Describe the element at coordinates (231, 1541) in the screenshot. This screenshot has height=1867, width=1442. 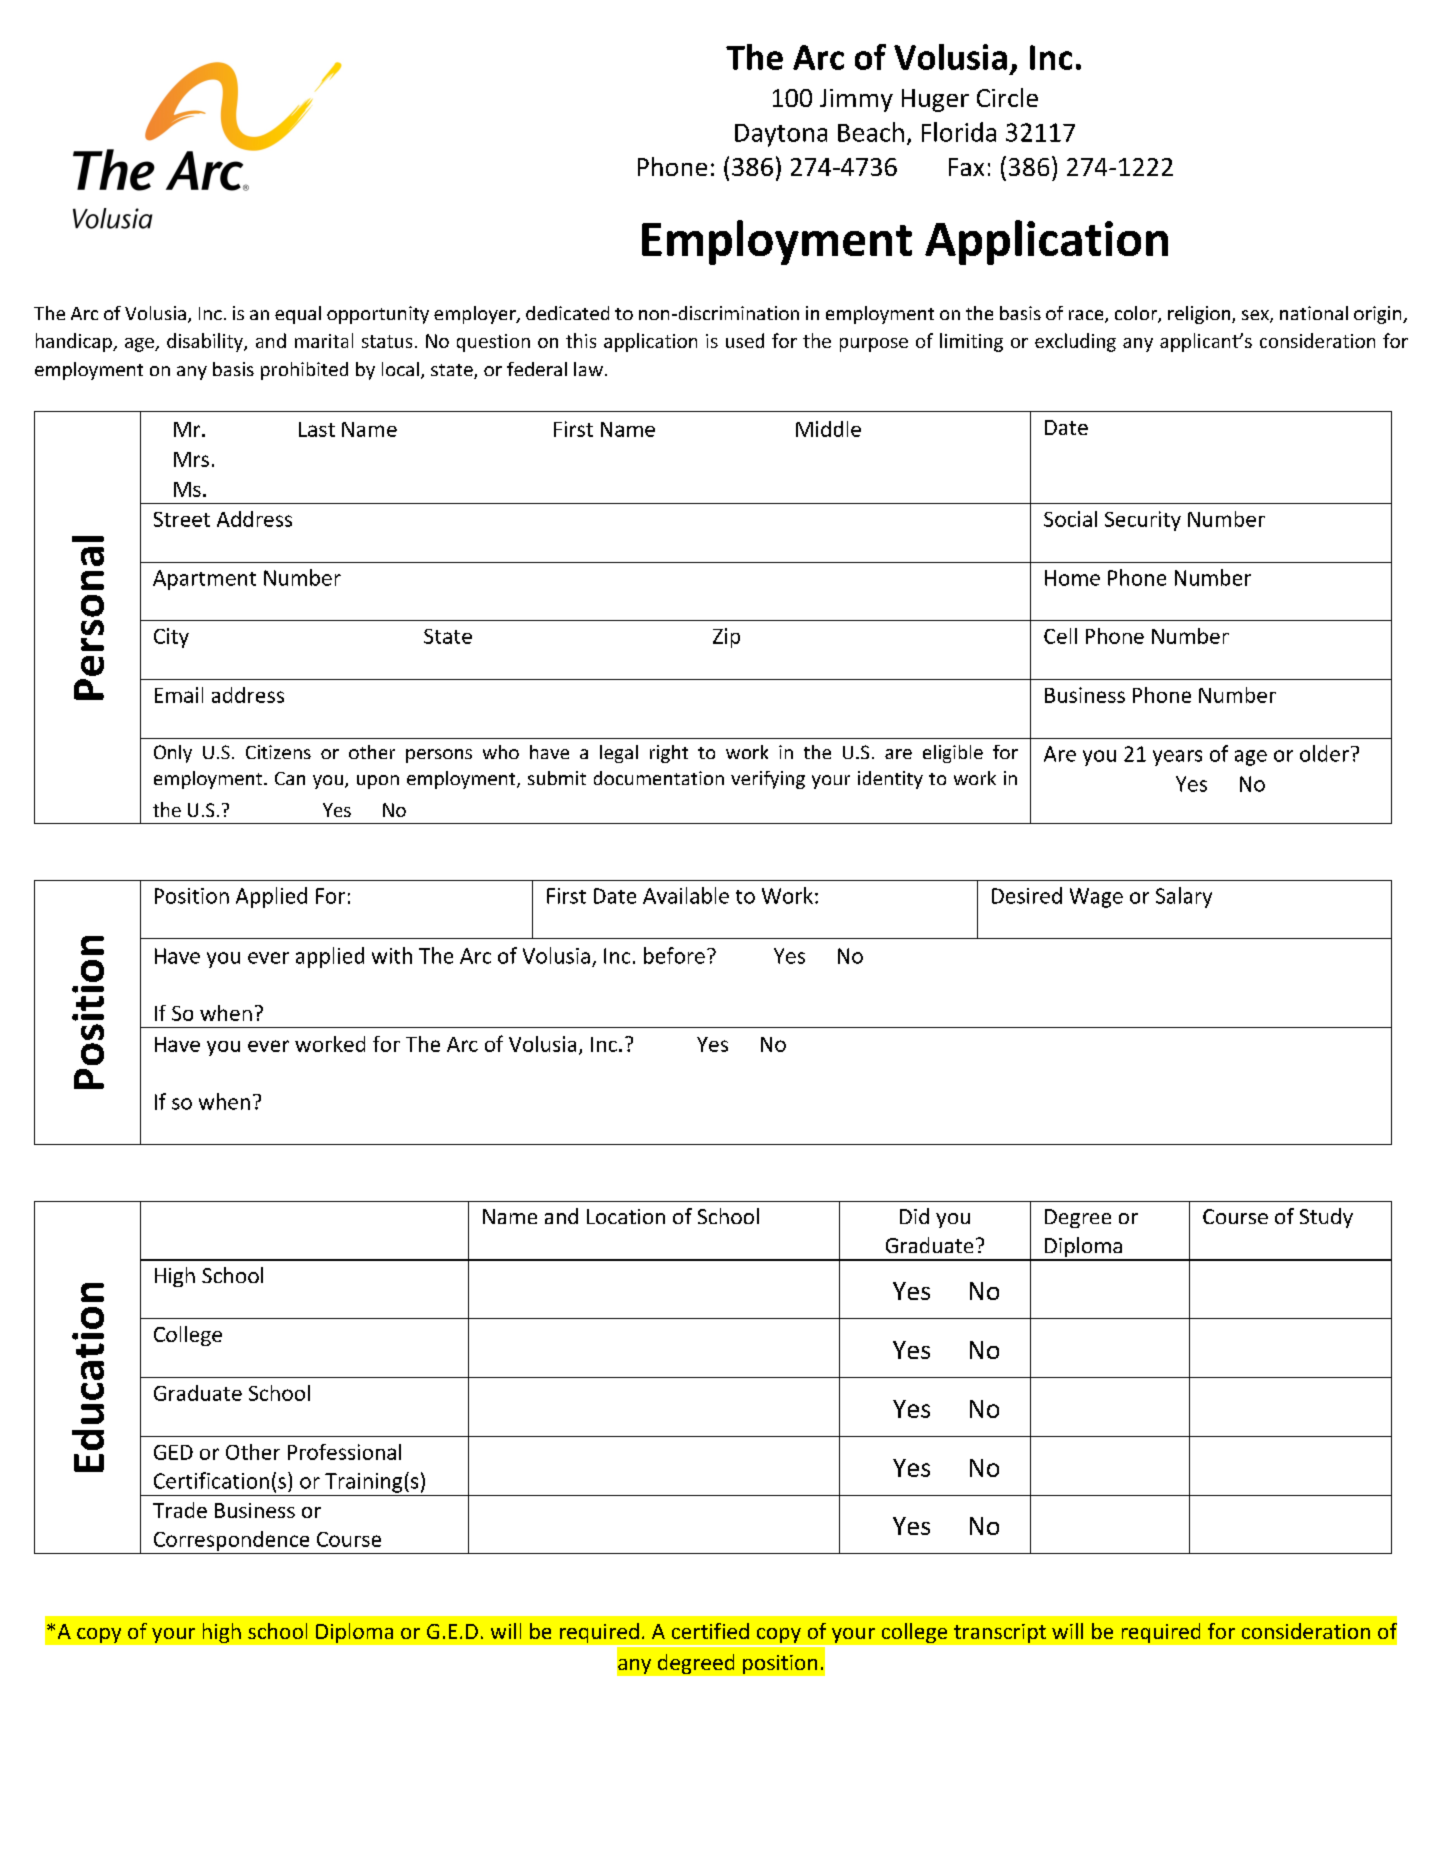
I see `Correspondence` at that location.
